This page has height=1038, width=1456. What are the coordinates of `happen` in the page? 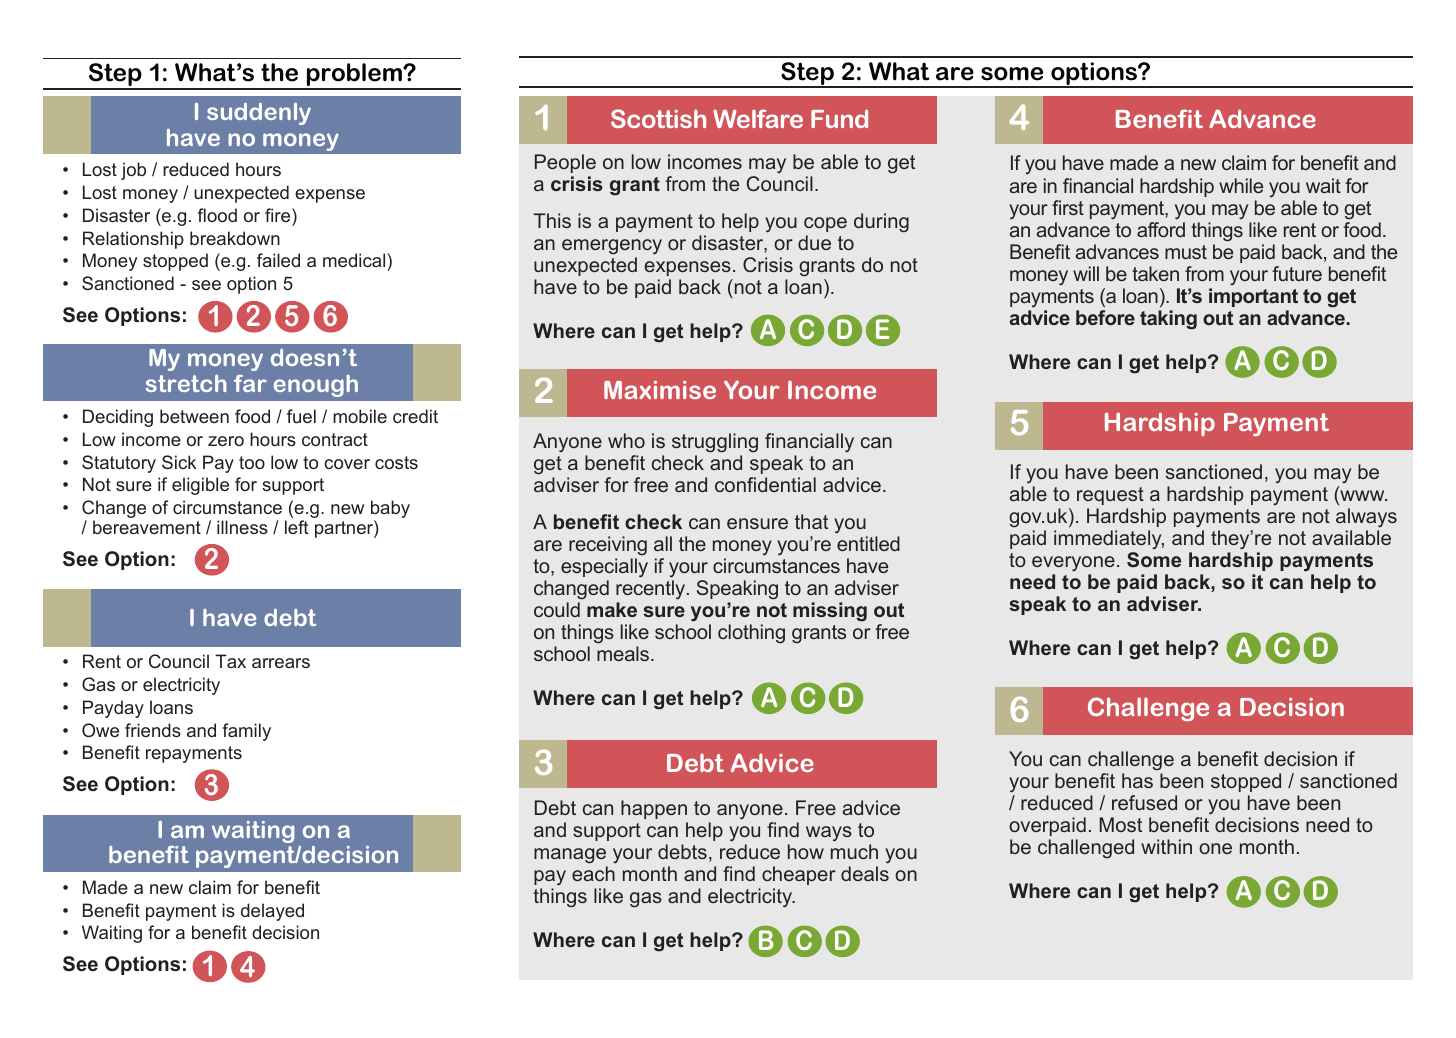 It's located at (654, 809).
